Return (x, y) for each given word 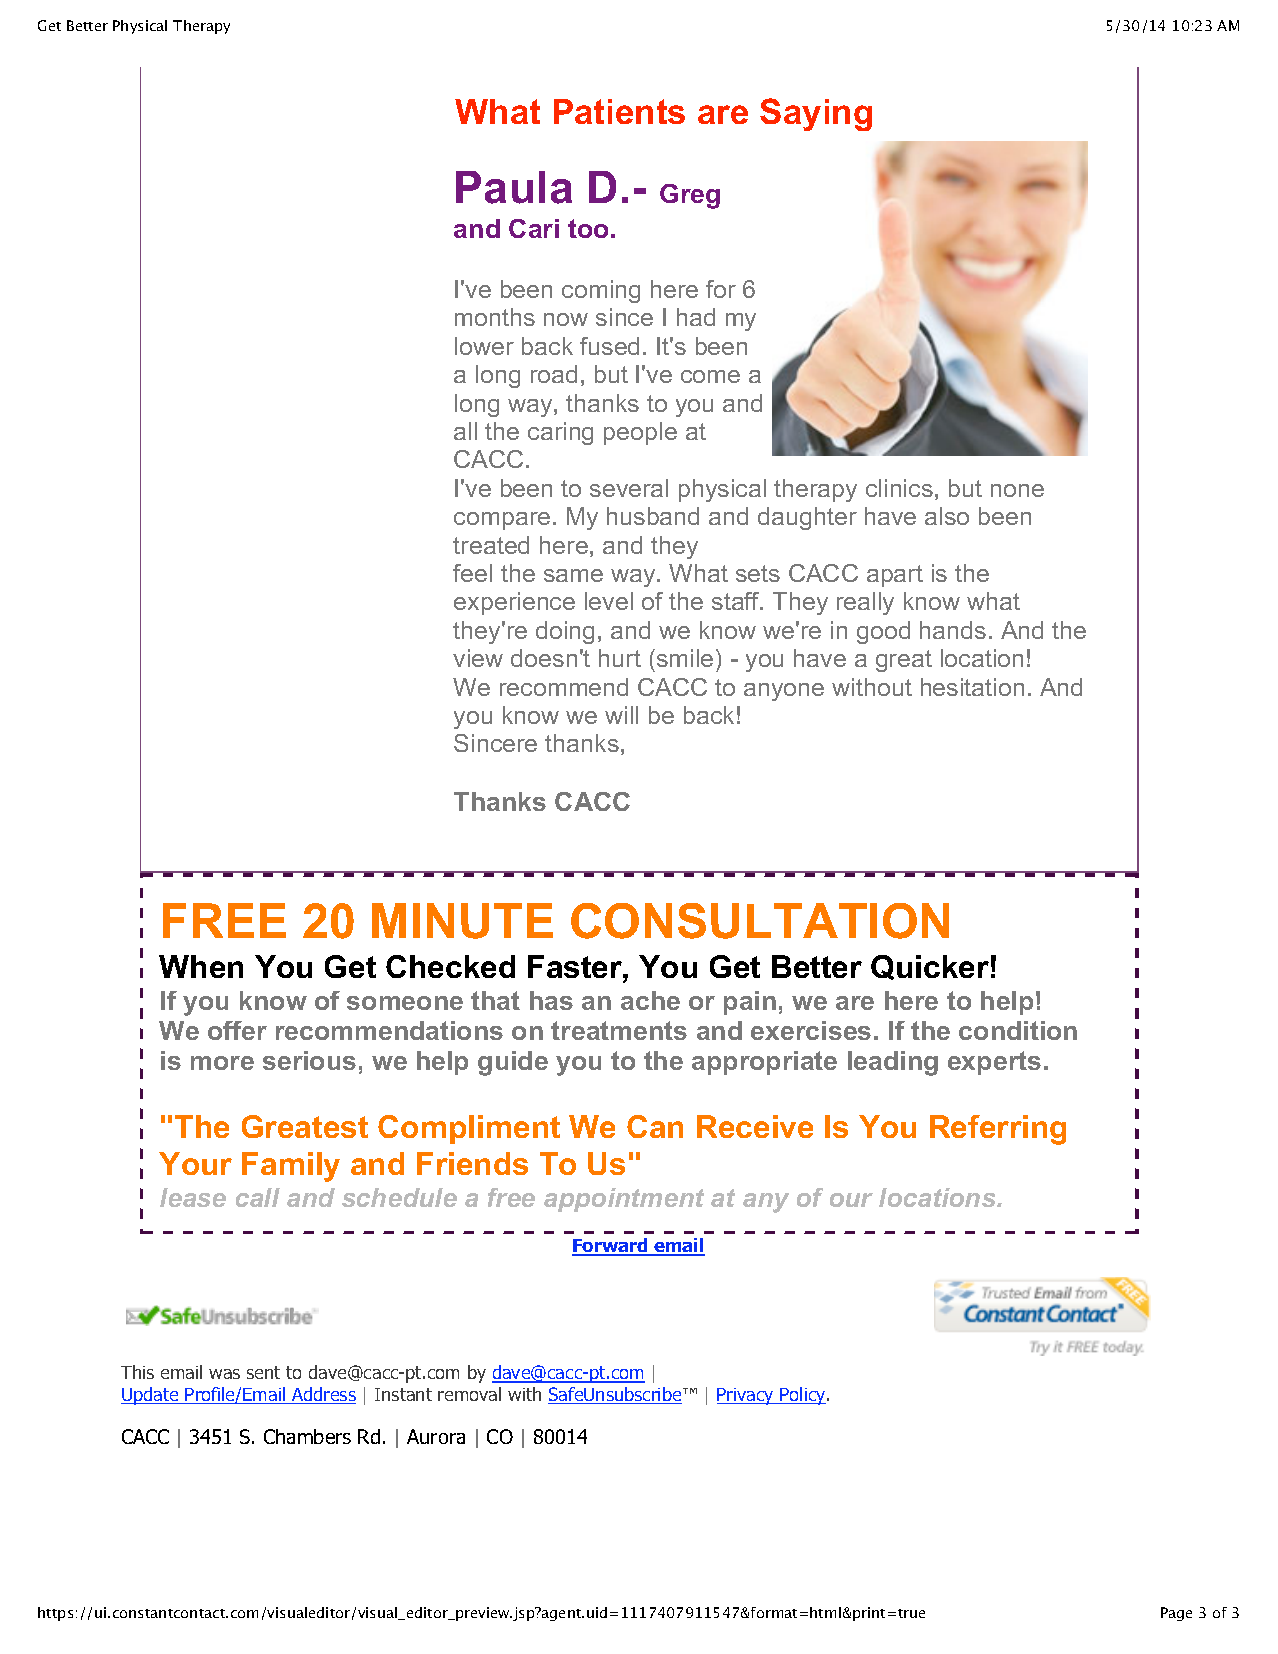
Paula (514, 187)
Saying (816, 114)
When (201, 966)
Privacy (746, 1396)
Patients (619, 111)
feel (472, 573)
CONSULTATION (760, 921)
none (1017, 490)
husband (653, 516)
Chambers (307, 1436)
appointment (624, 1200)
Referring (998, 1130)
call (258, 1197)
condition (1018, 1030)
